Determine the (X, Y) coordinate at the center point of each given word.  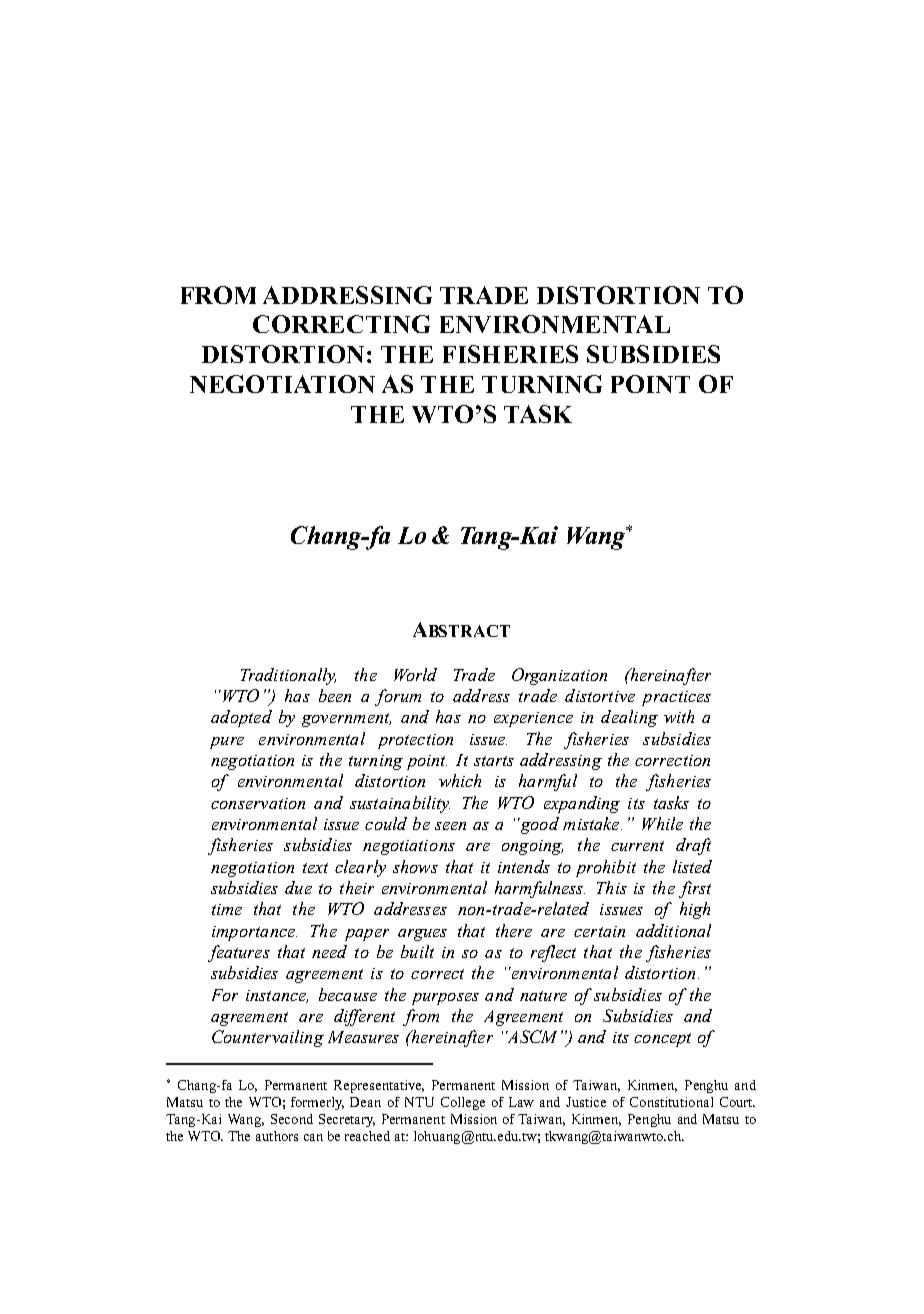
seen (450, 826)
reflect (553, 953)
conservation (258, 803)
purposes (445, 999)
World (415, 674)
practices (676, 698)
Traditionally (288, 676)
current (637, 846)
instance (277, 996)
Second (292, 1119)
